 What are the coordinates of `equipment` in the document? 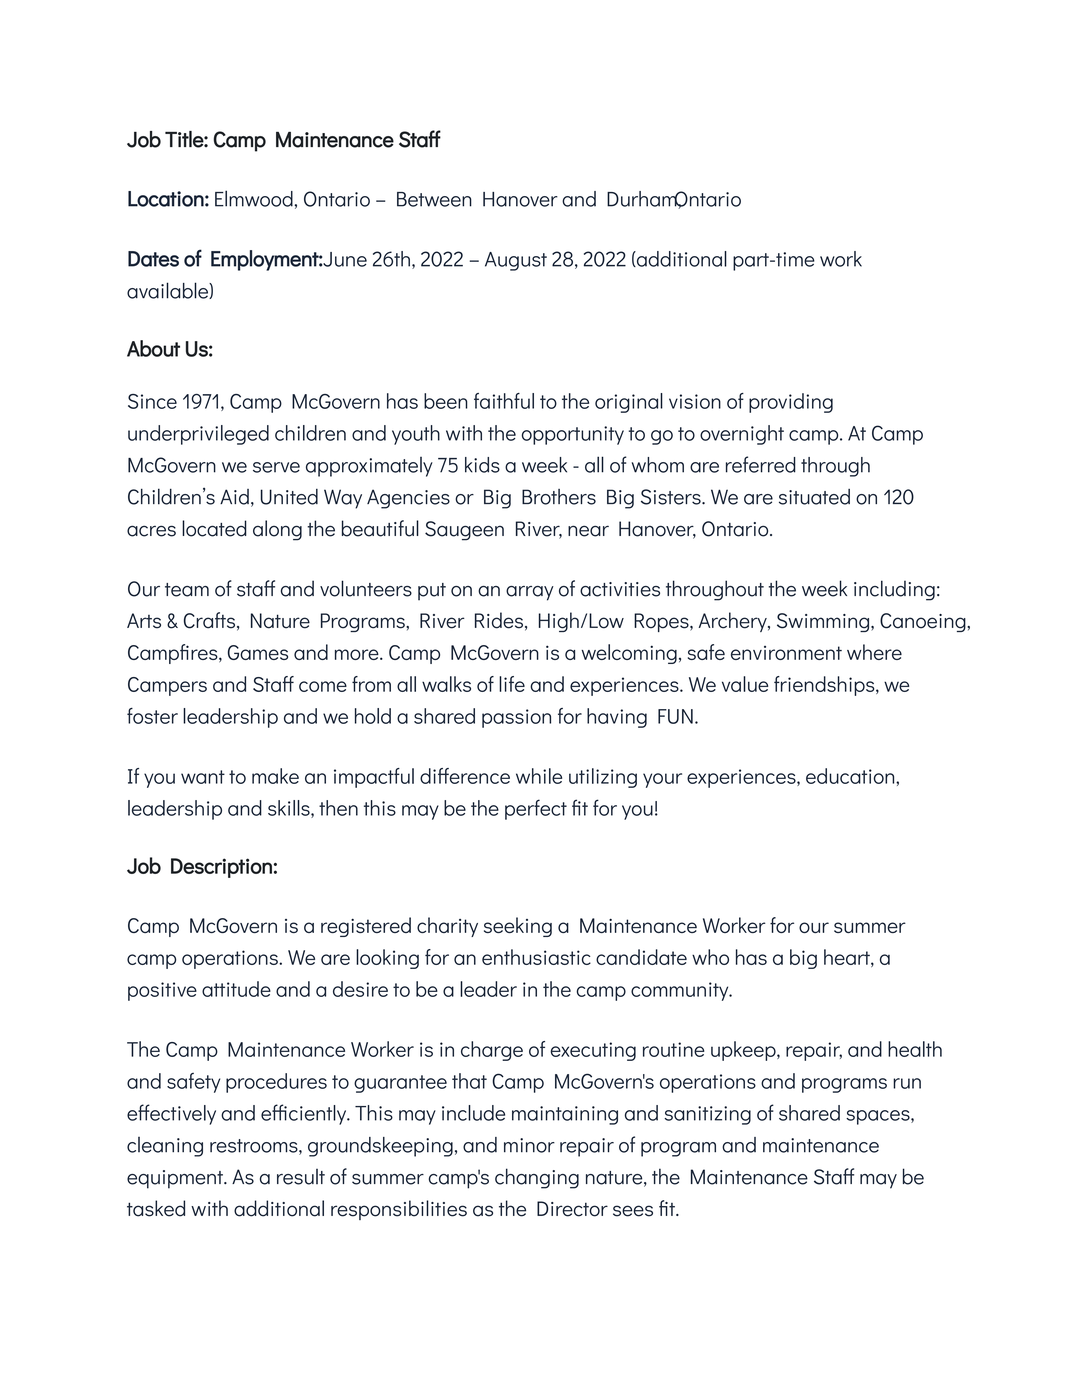 It's located at (176, 1179).
